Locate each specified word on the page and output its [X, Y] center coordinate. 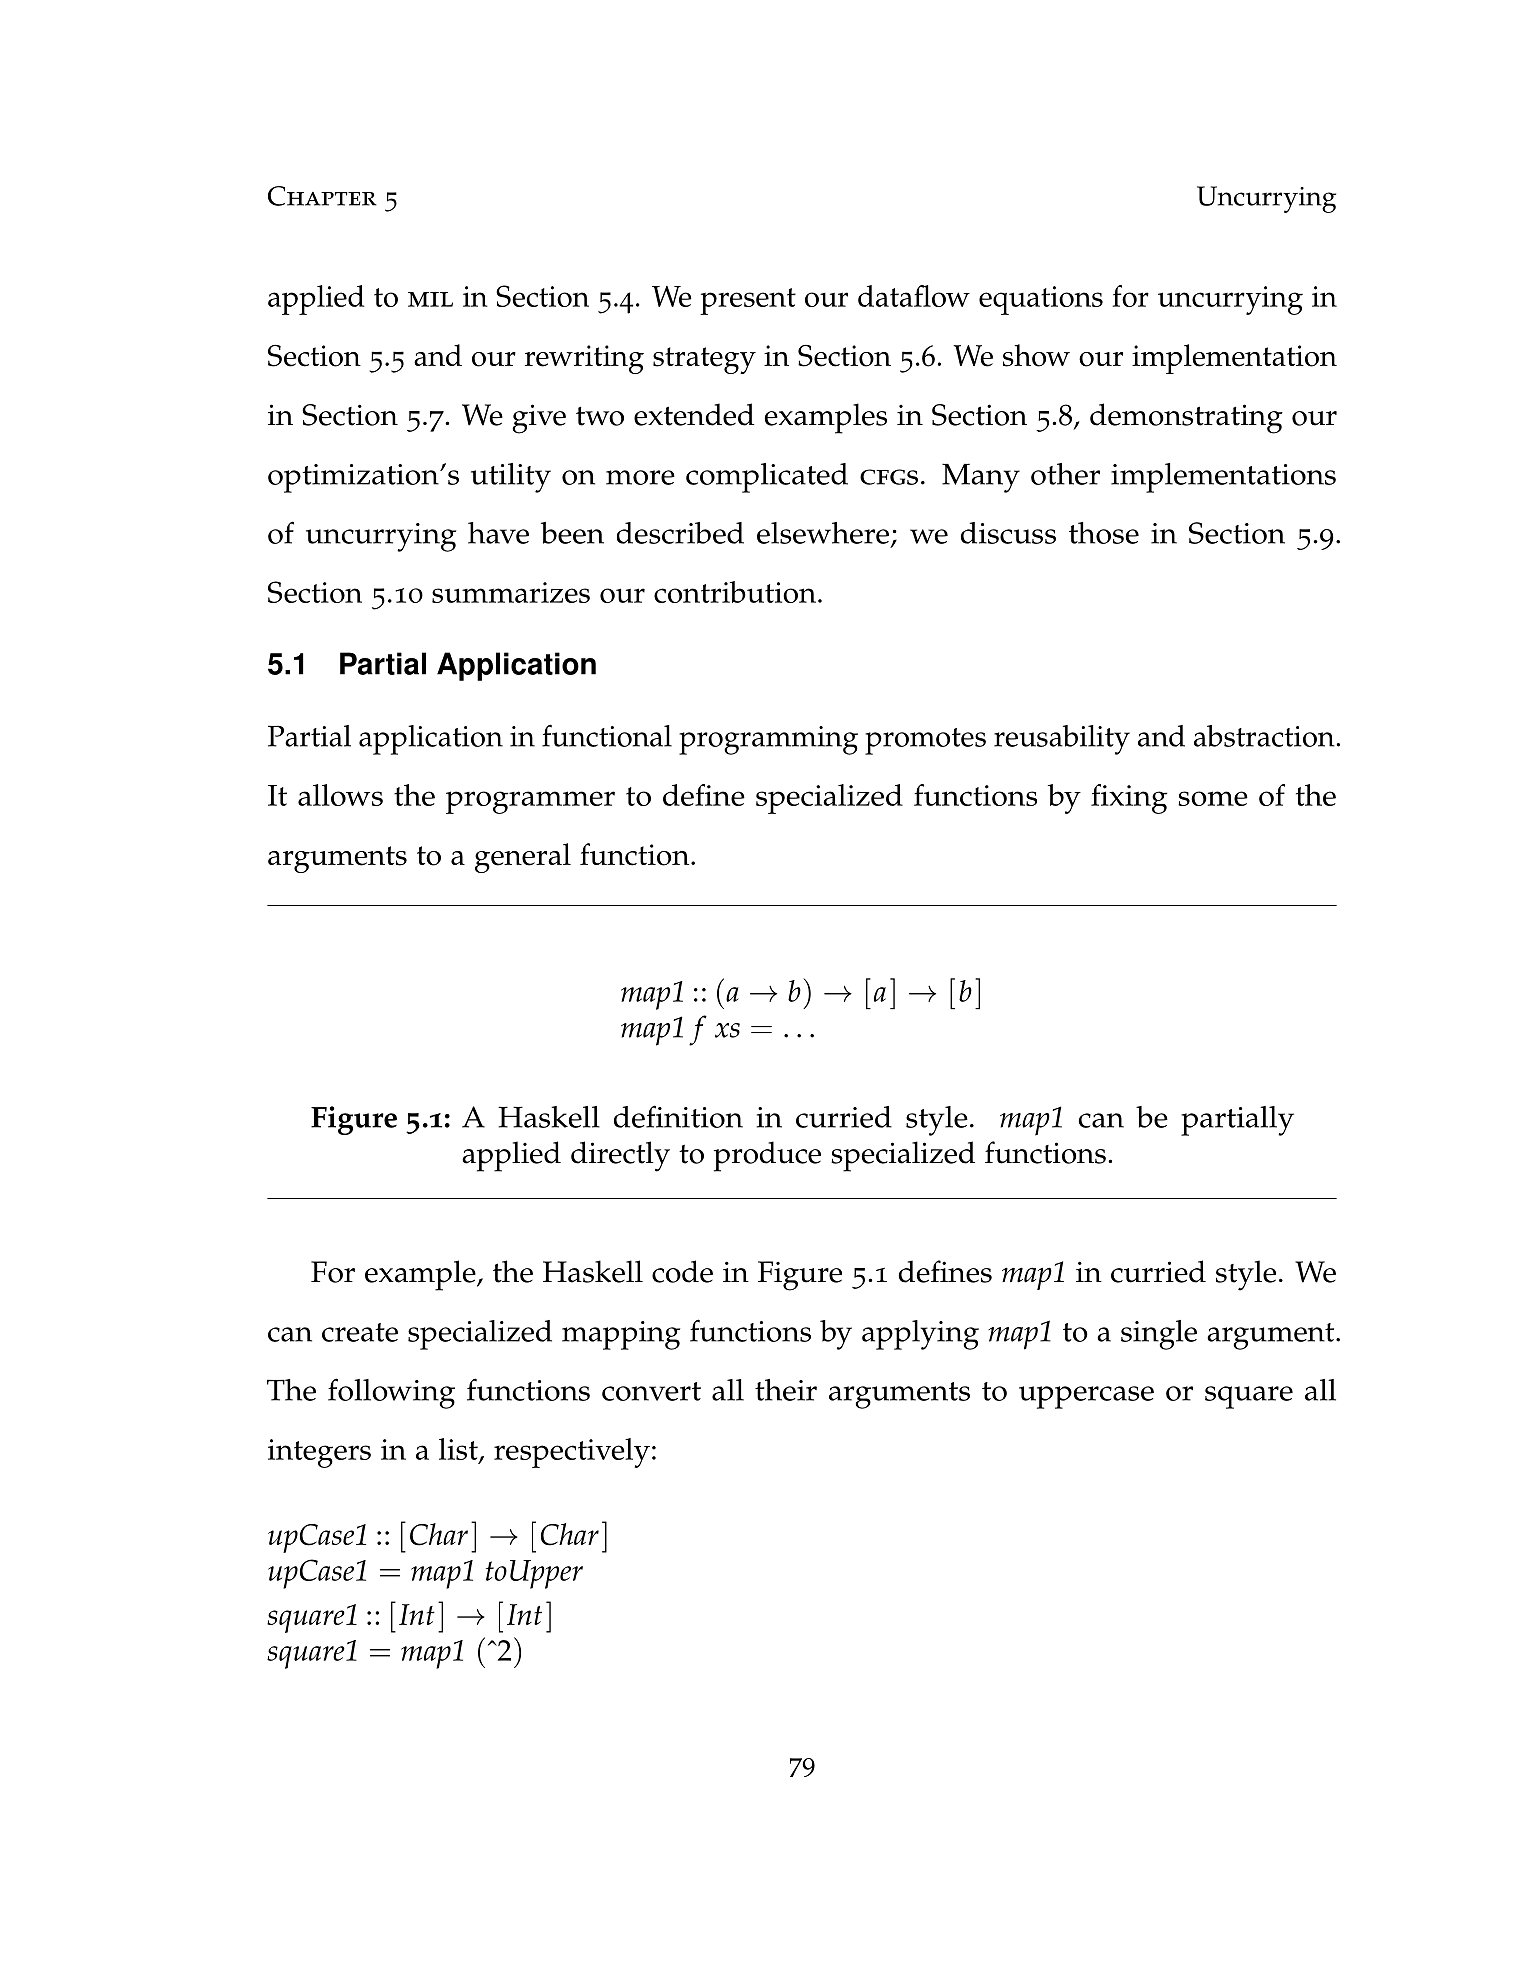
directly [620, 1156]
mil [430, 299]
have [498, 533]
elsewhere [823, 533]
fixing [1129, 799]
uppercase [1086, 1397]
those [1104, 533]
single [1159, 1335]
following [391, 1393]
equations [1041, 300]
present [748, 301]
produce [767, 1156]
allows [340, 795]
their [786, 1390]
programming [768, 740]
